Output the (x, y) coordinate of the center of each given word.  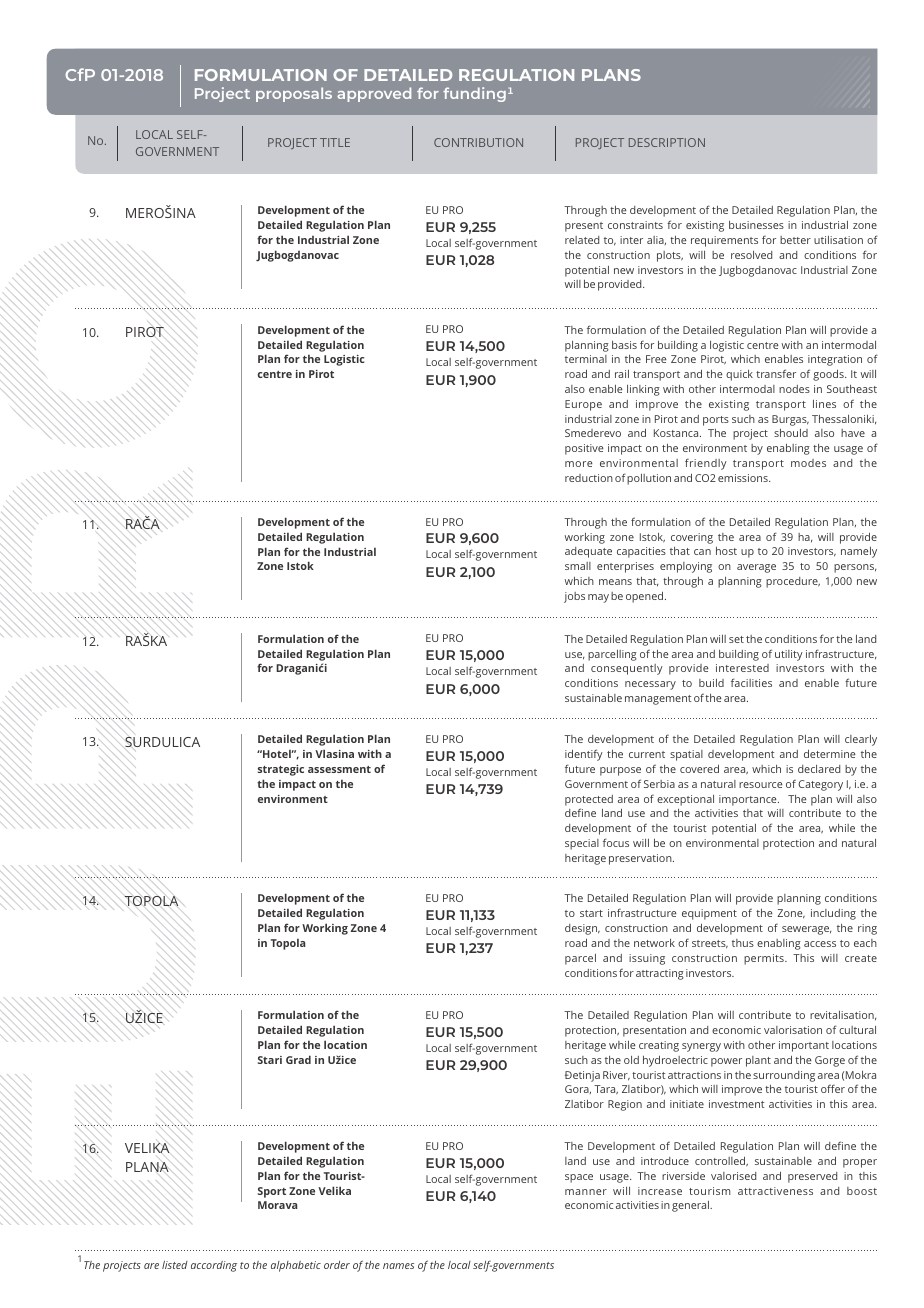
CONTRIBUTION (478, 142)
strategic (281, 770)
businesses (756, 225)
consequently (627, 669)
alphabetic (296, 1266)
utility (789, 655)
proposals (294, 94)
